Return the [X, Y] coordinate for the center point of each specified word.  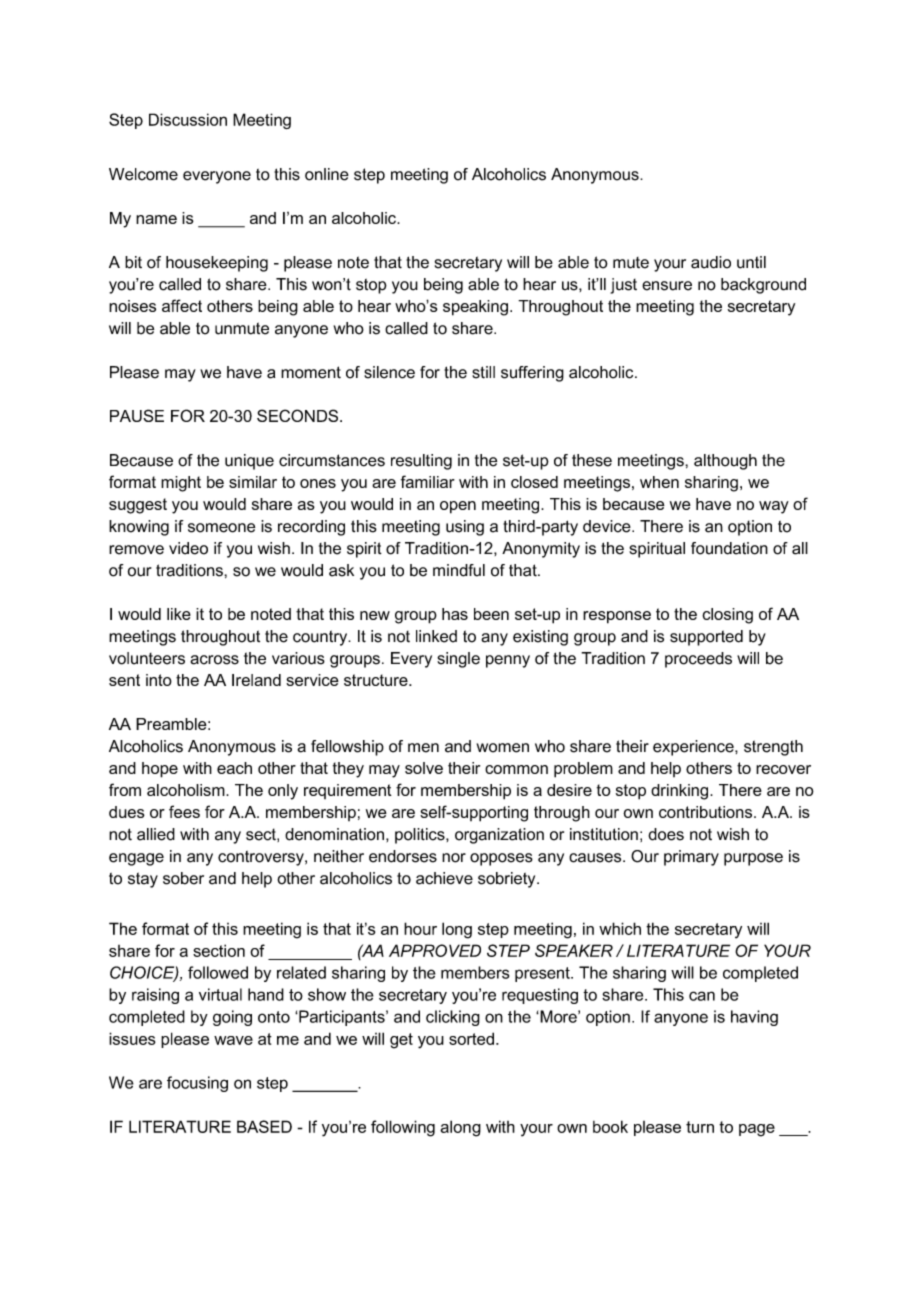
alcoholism [187, 790]
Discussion [188, 119]
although [725, 462]
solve [424, 768]
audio [711, 262]
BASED [264, 1126]
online [327, 174]
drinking [681, 792]
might [181, 484]
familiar [428, 481]
